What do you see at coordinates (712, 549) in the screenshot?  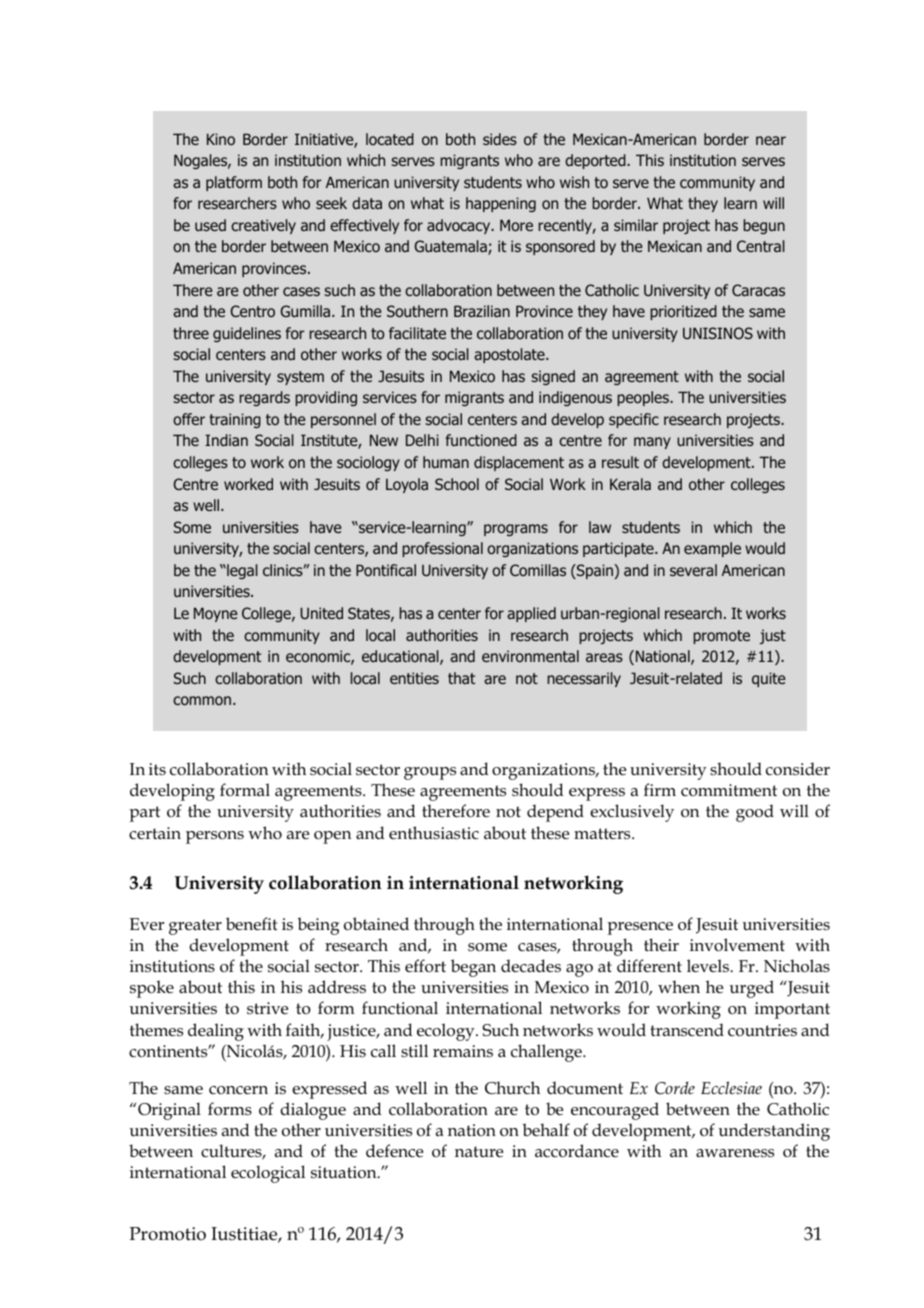 I see `example` at bounding box center [712, 549].
